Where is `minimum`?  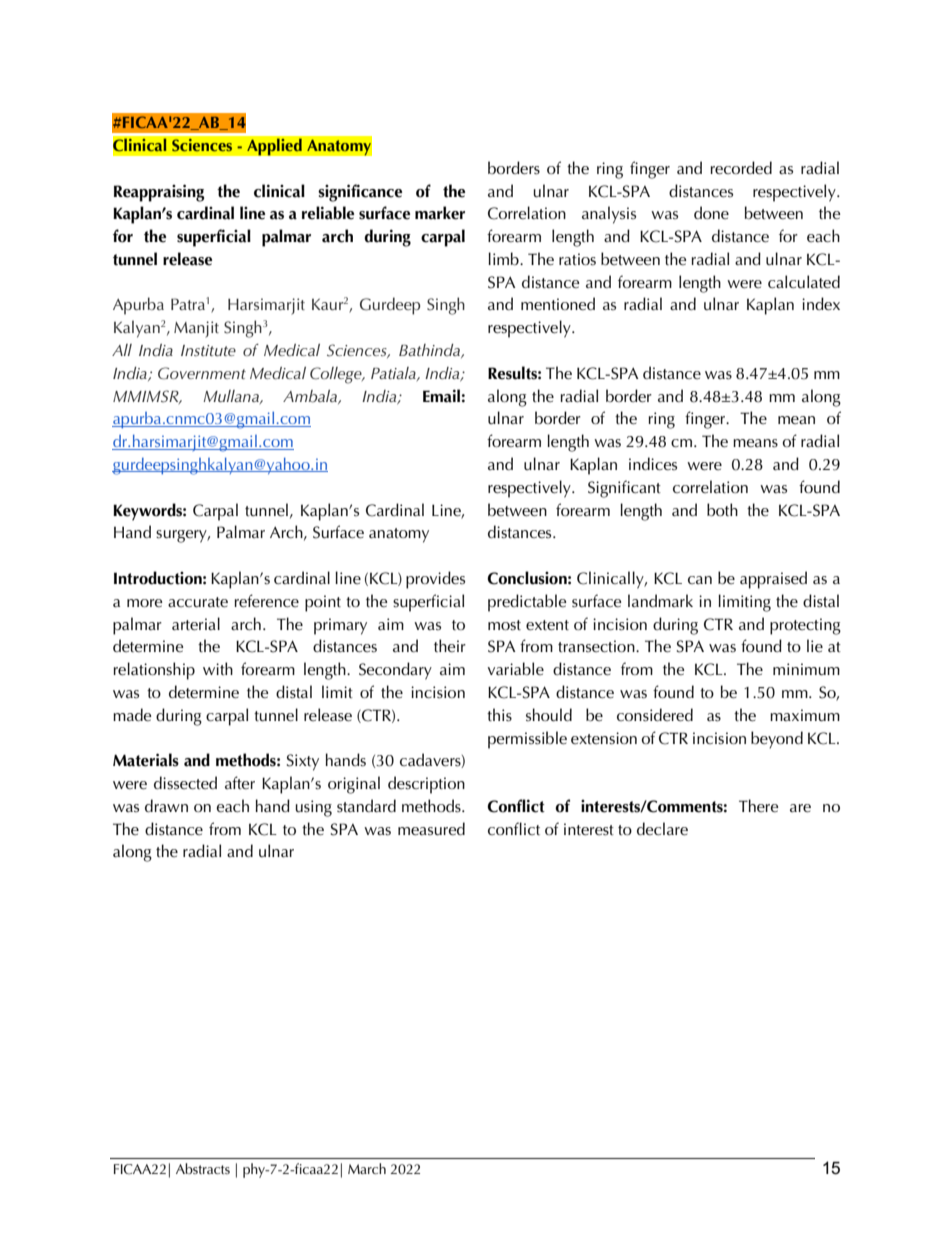 minimum is located at coordinates (806, 669).
